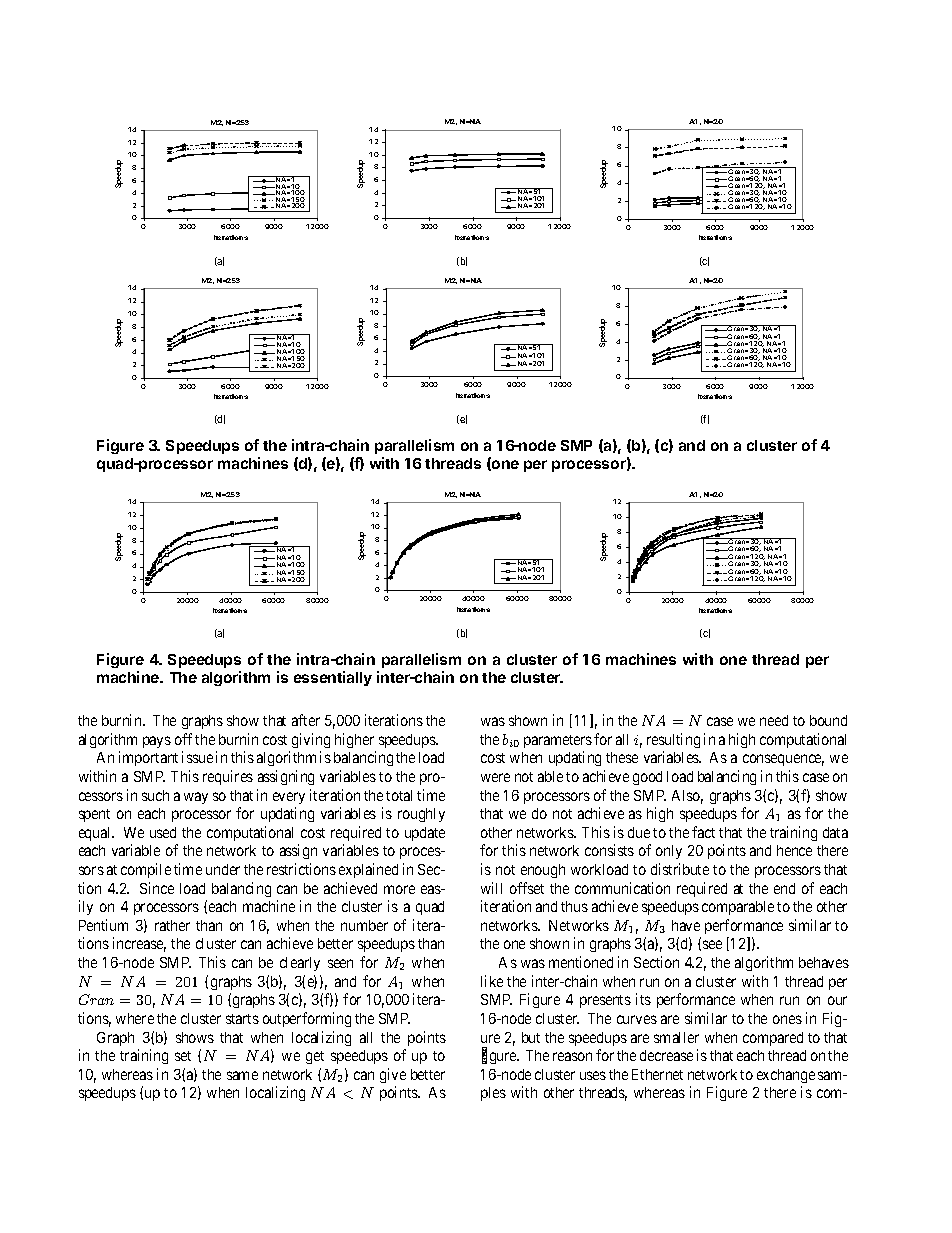  Describe the element at coordinates (491, 888) in the document. I see `will` at that location.
